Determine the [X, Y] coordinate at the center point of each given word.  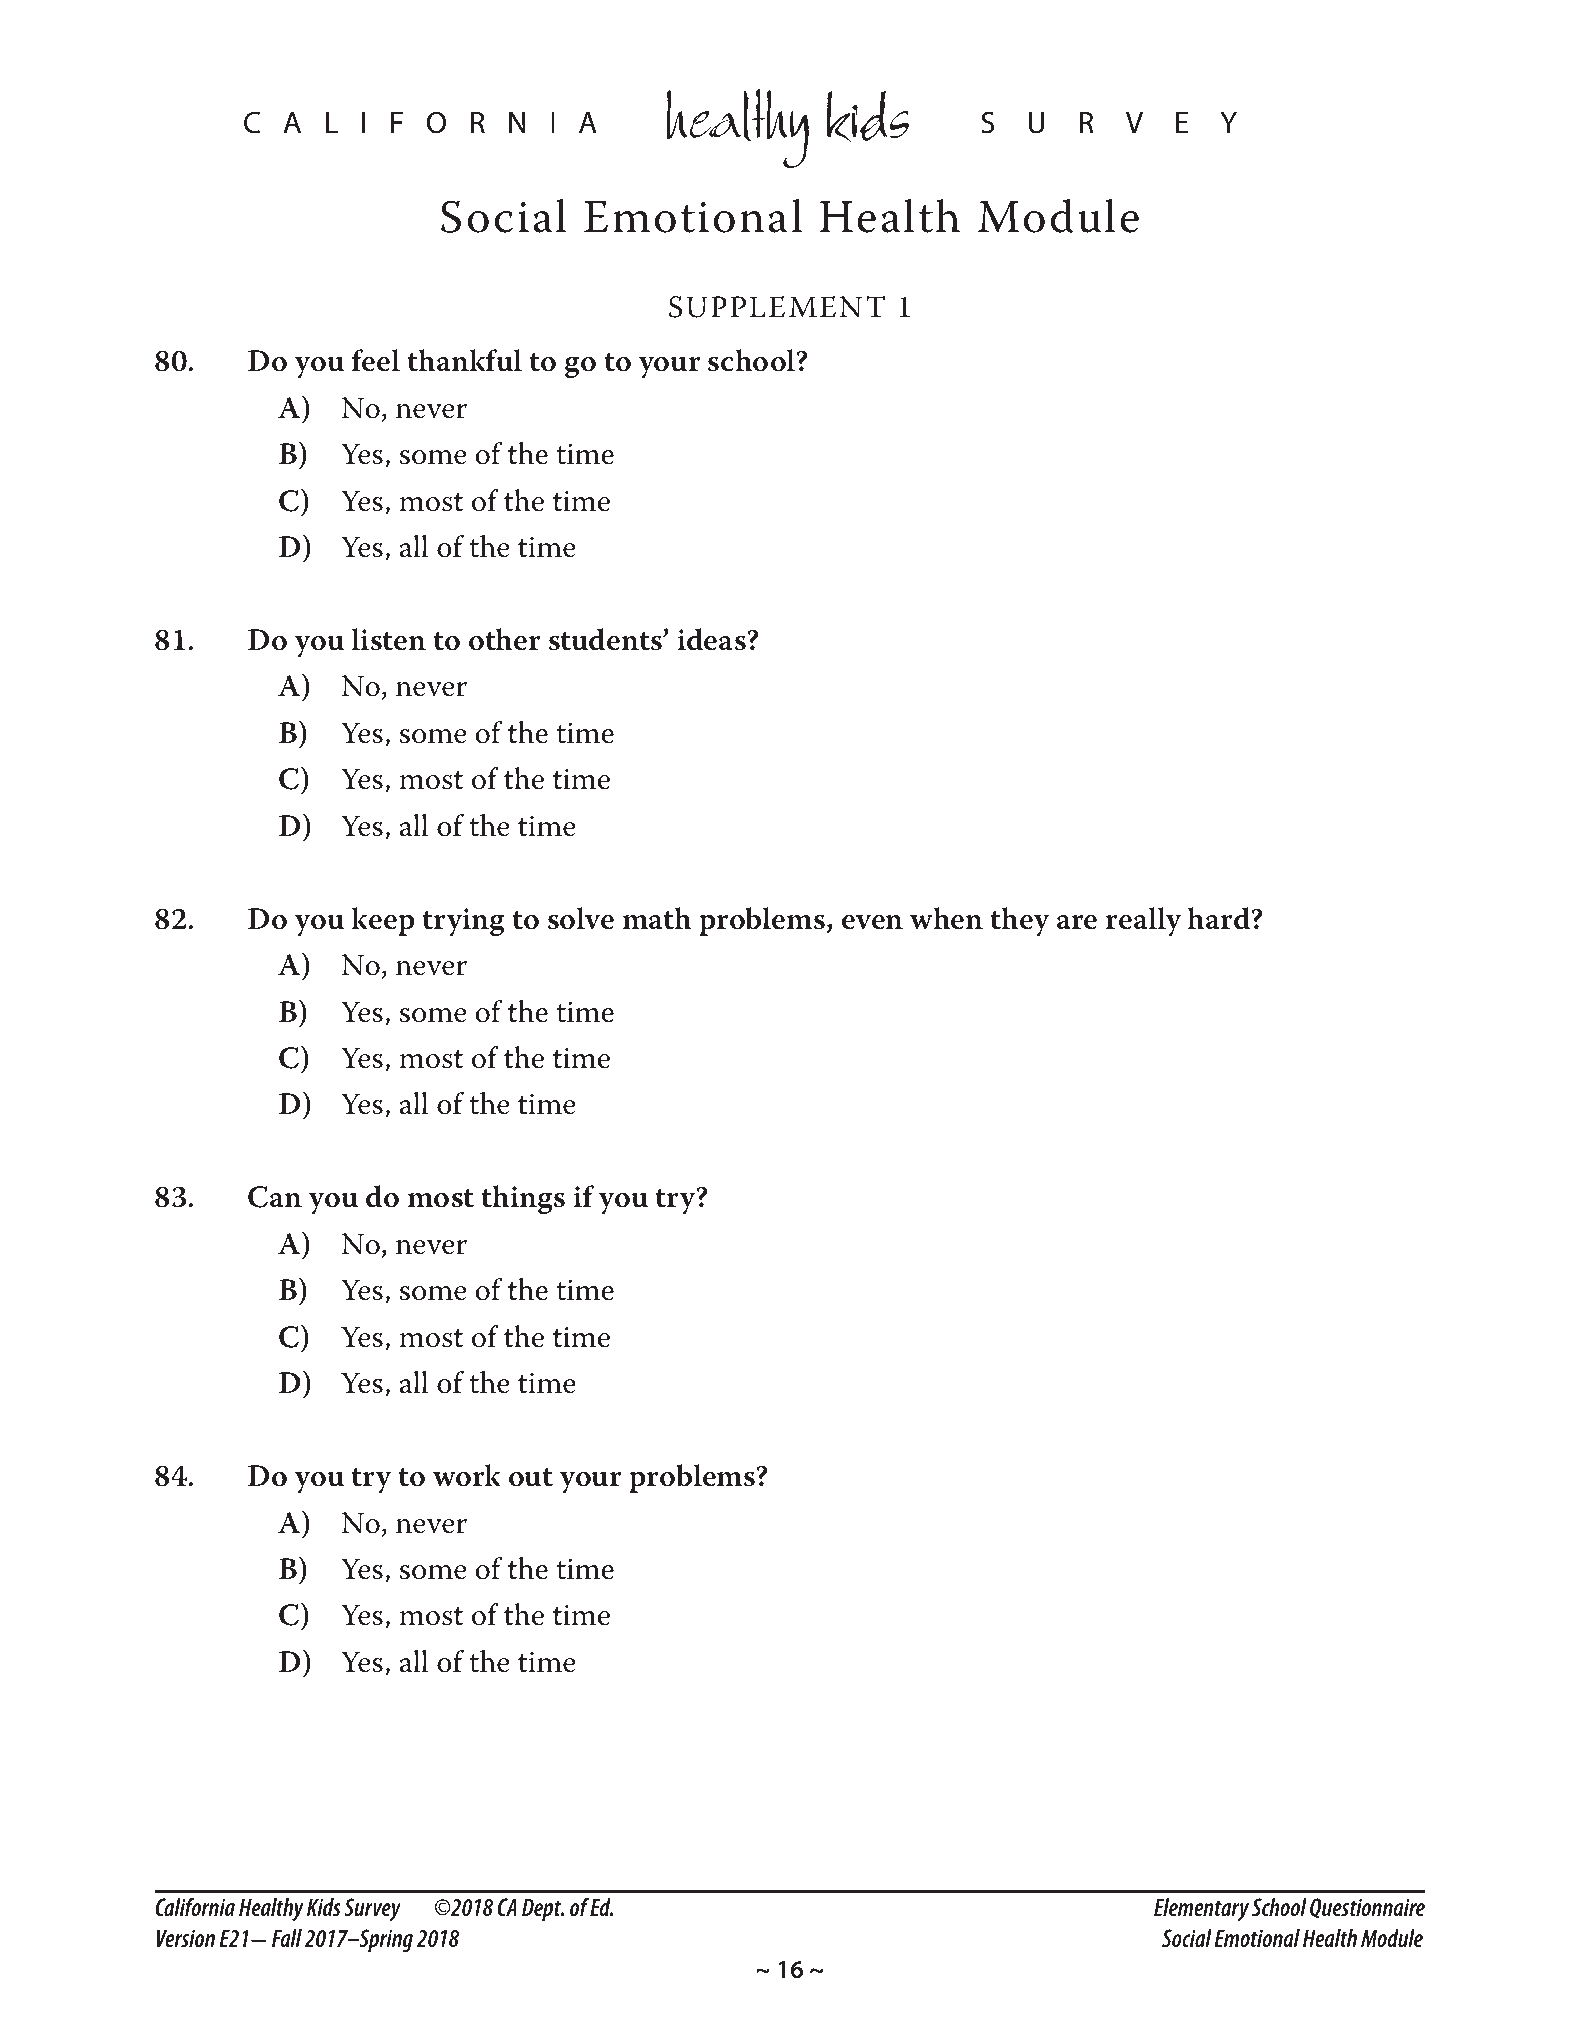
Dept [543, 1909]
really [1143, 922]
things [523, 1200]
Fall [287, 1938]
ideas [713, 639]
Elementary [1201, 1909]
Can [275, 1197]
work [466, 1475]
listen [388, 639]
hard [1220, 918]
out [531, 1477]
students [606, 639]
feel [375, 360]
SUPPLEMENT [777, 307]
